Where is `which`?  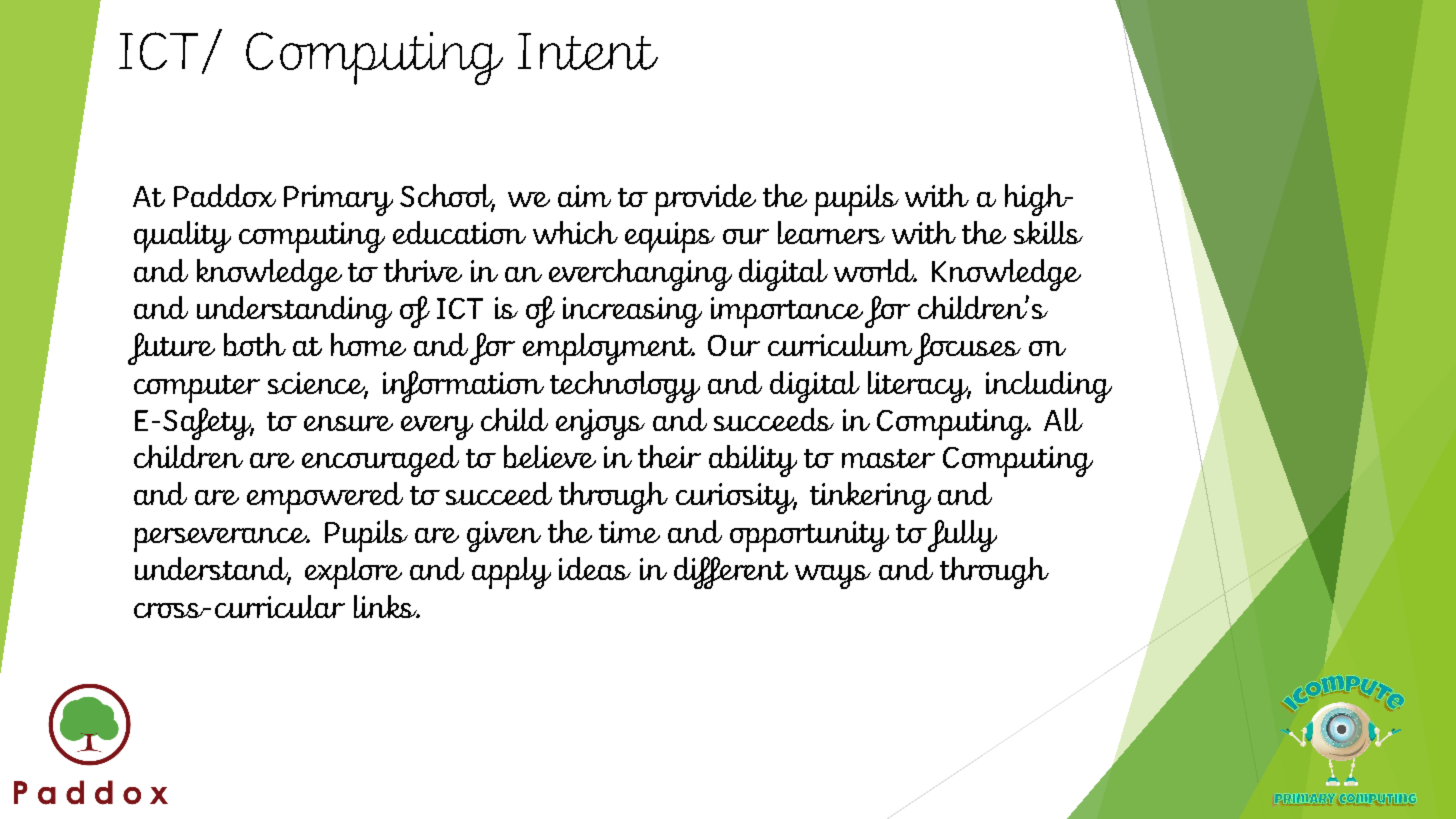 which is located at coordinates (575, 232).
